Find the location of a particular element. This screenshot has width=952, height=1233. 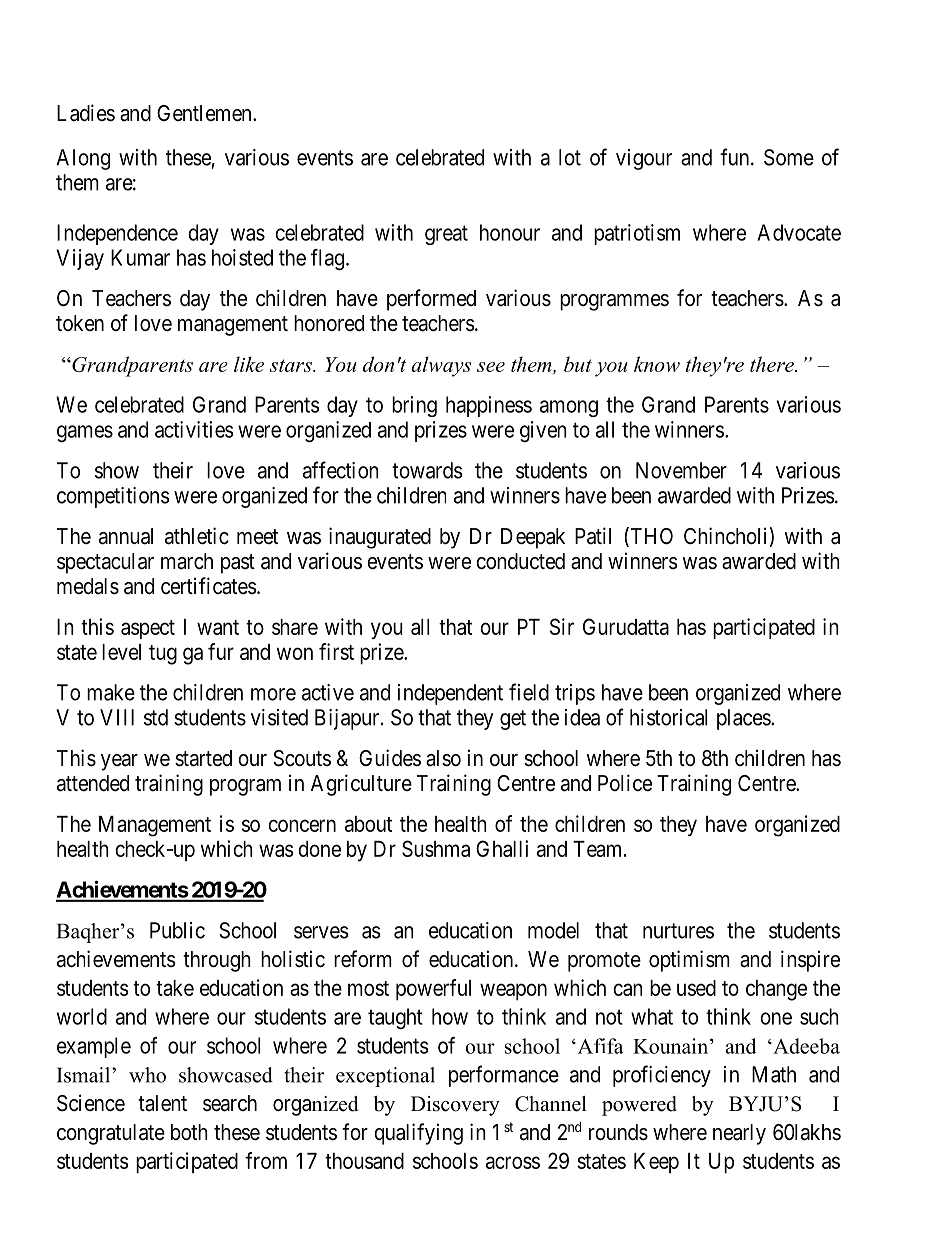

both is located at coordinates (189, 1132).
